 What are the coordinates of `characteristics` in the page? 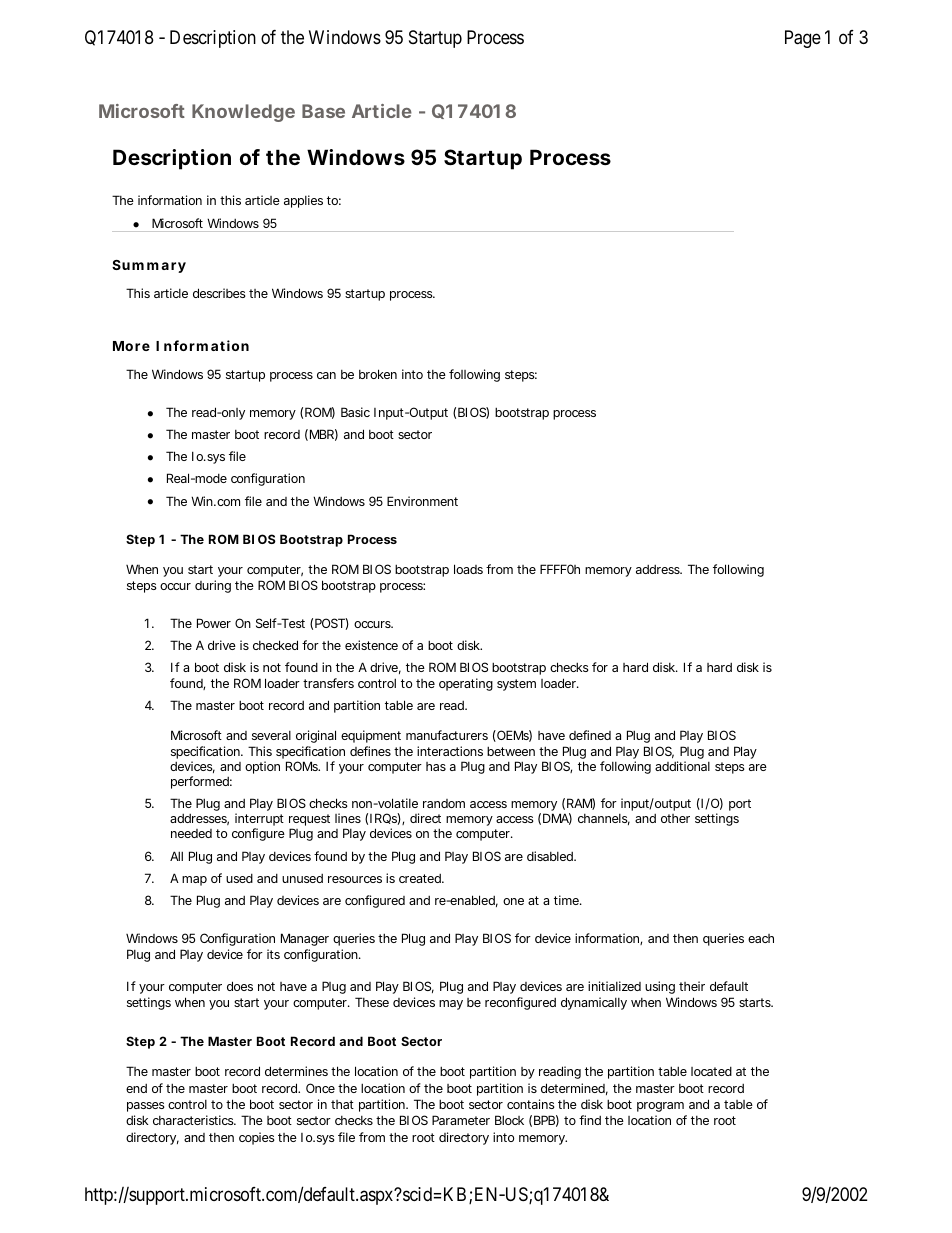 It's located at (194, 1120).
